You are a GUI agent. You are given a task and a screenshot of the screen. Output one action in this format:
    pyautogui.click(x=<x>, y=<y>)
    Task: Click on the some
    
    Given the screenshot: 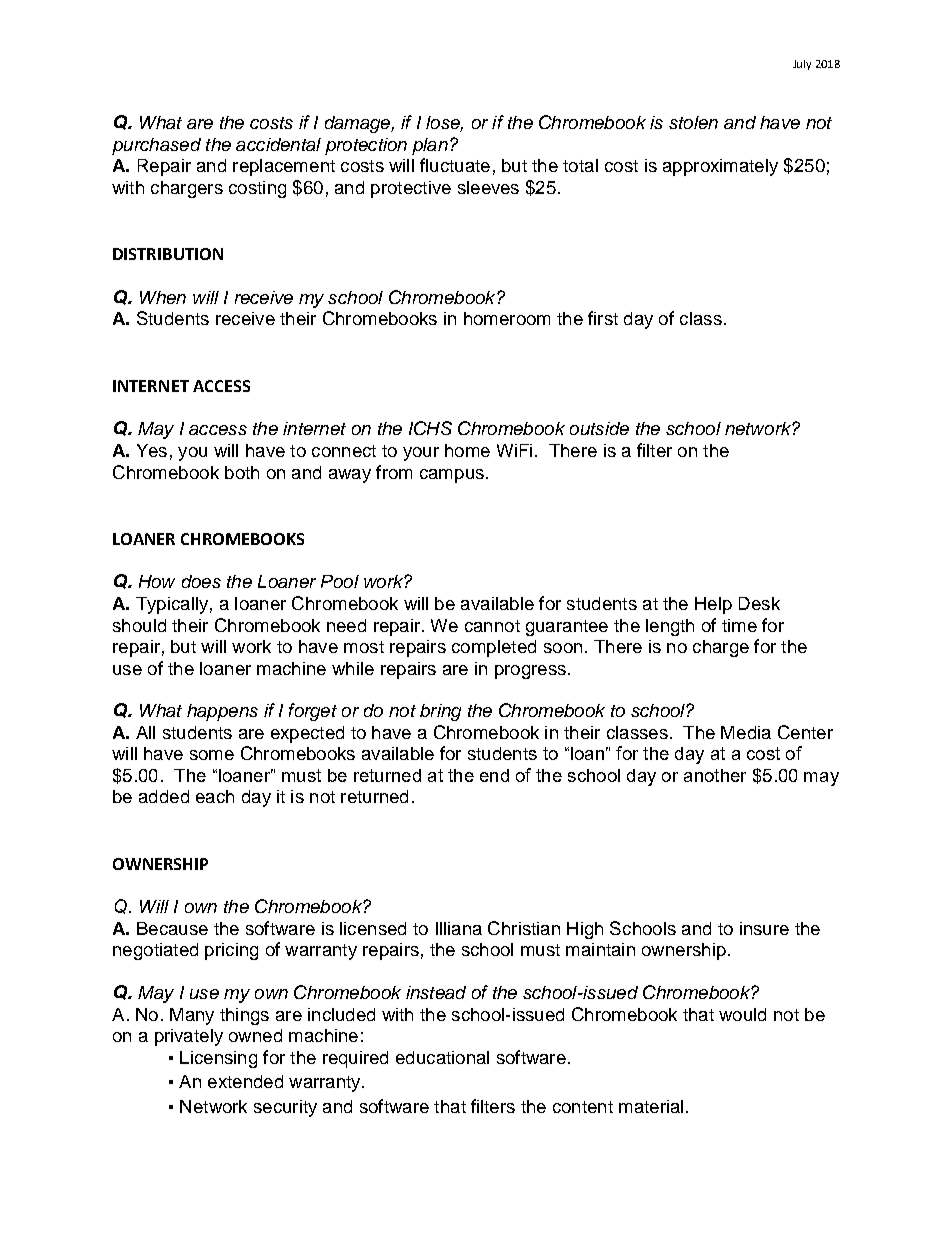 What is the action you would take?
    pyautogui.click(x=212, y=755)
